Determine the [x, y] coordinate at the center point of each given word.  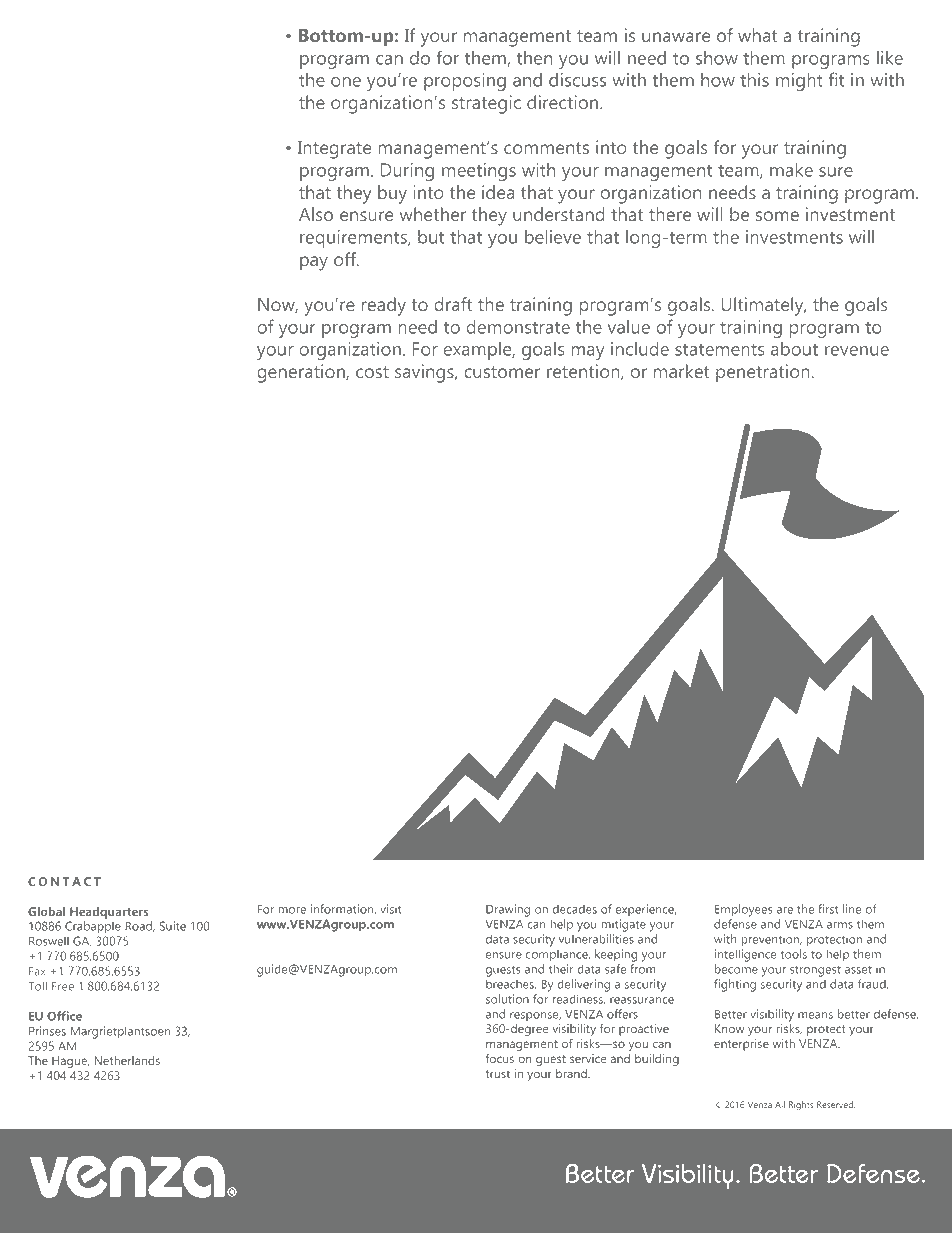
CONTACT [64, 881]
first [828, 909]
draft [453, 304]
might [799, 82]
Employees [744, 910]
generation [302, 373]
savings [425, 373]
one [346, 82]
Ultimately [763, 306]
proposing [465, 82]
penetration [763, 373]
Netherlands [127, 1060]
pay [314, 263]
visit [390, 909]
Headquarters [109, 913]
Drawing [508, 910]
